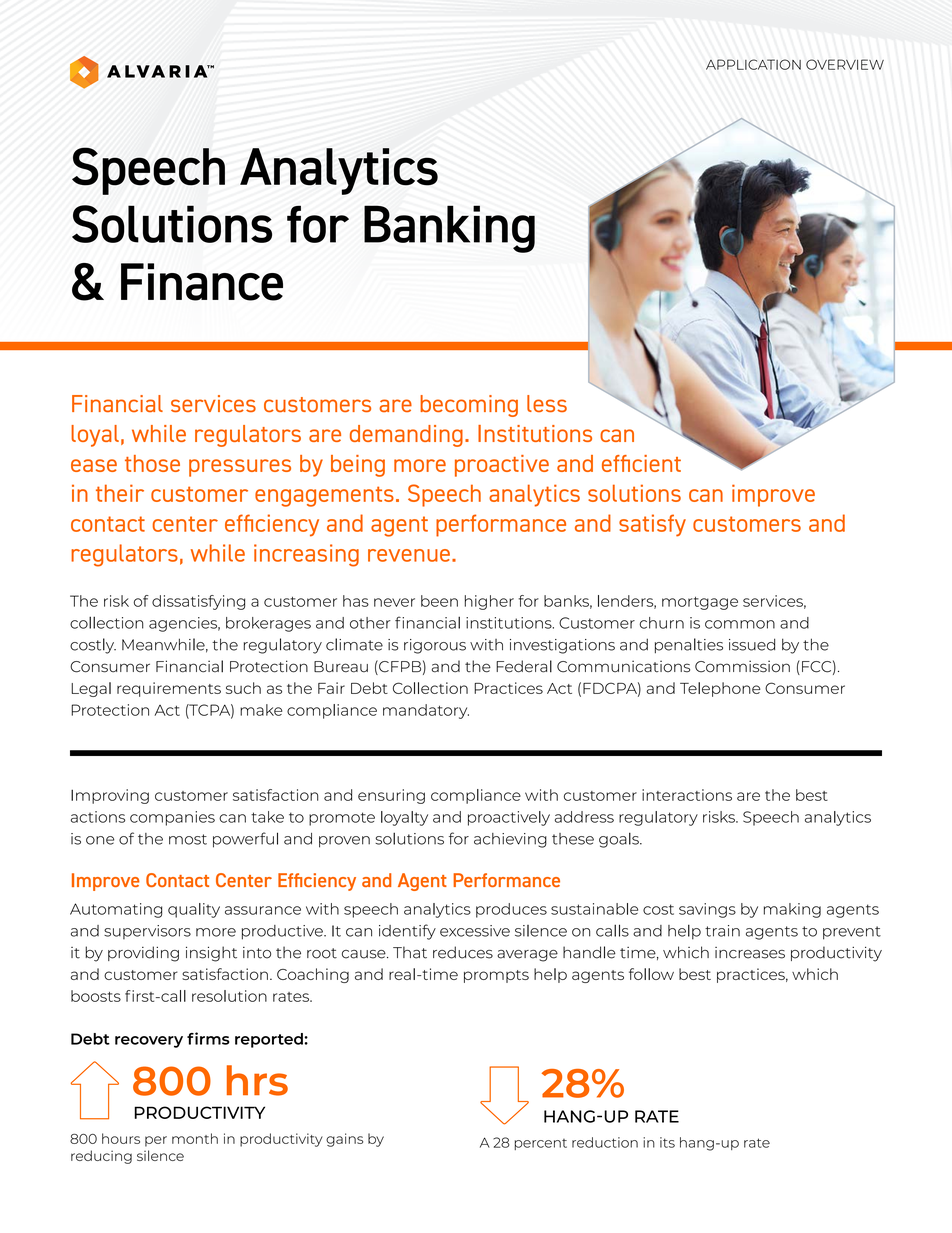 Image resolution: width=952 pixels, height=1233 pixels. Describe the element at coordinates (641, 463) in the image. I see `efficient` at that location.
